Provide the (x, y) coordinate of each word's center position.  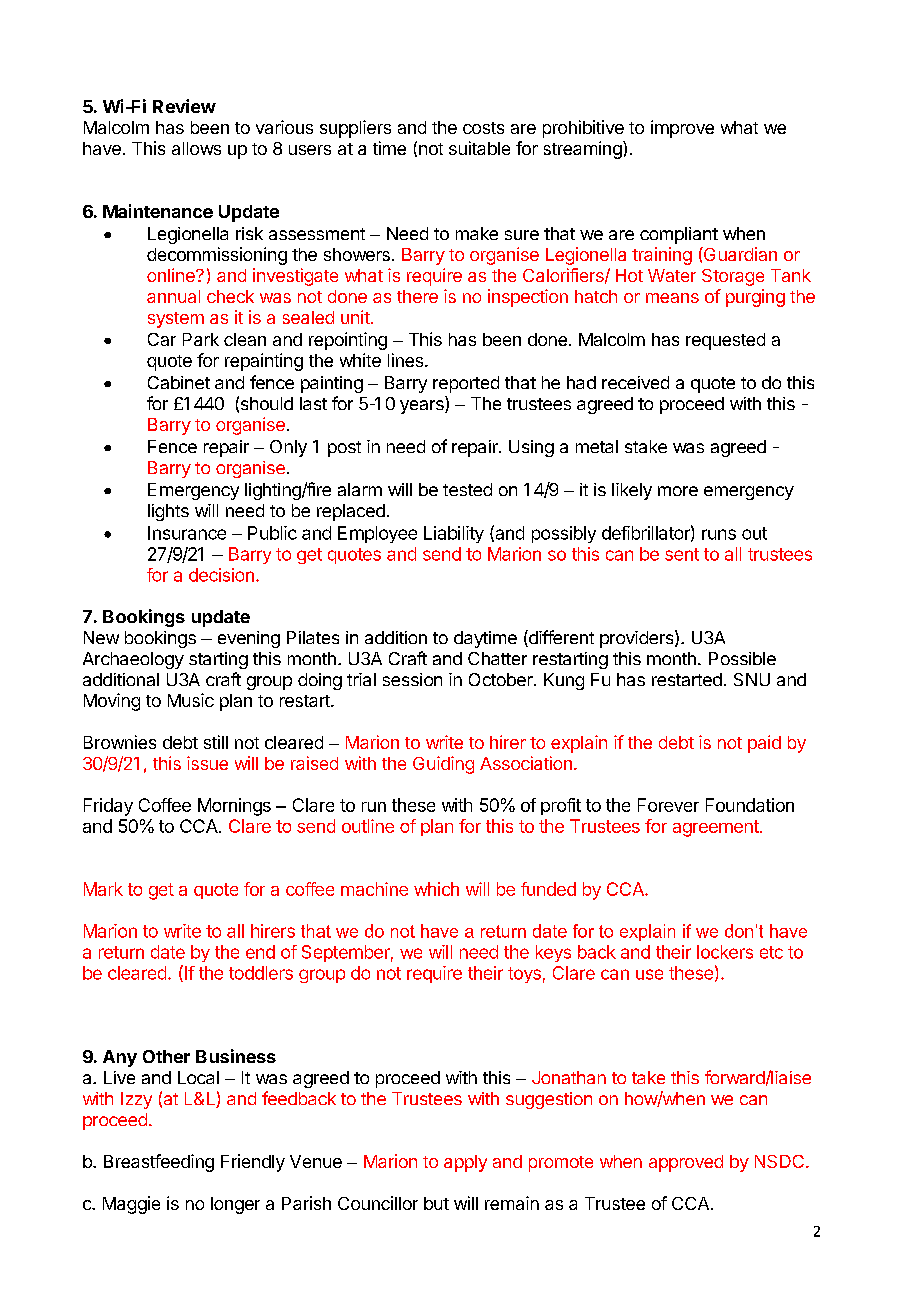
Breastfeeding (159, 1163)
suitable (479, 148)
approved (686, 1163)
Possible (742, 658)
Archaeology (133, 660)
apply (465, 1163)
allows (196, 148)
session (412, 679)
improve (682, 129)
